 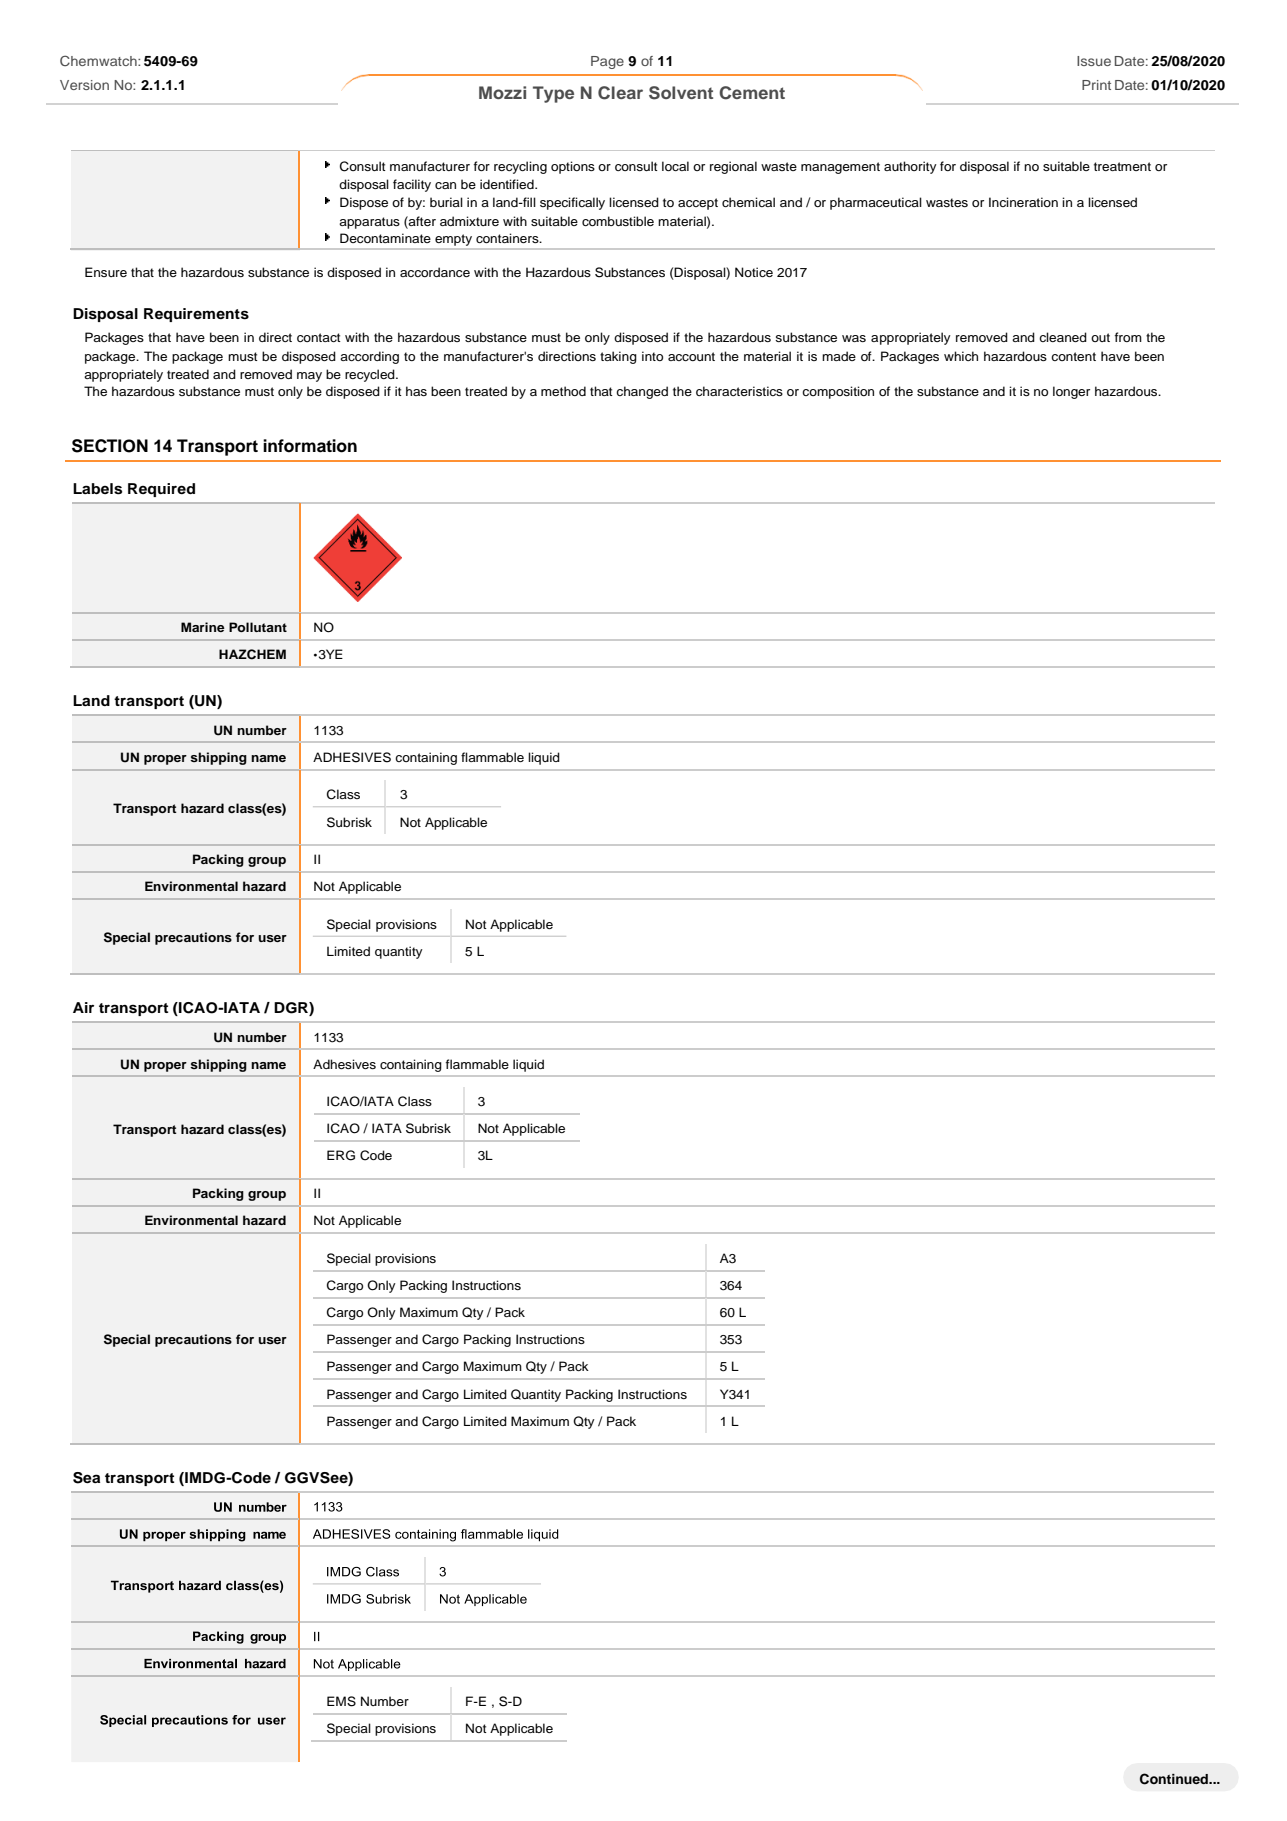 I want to click on Print, so click(x=1096, y=85).
